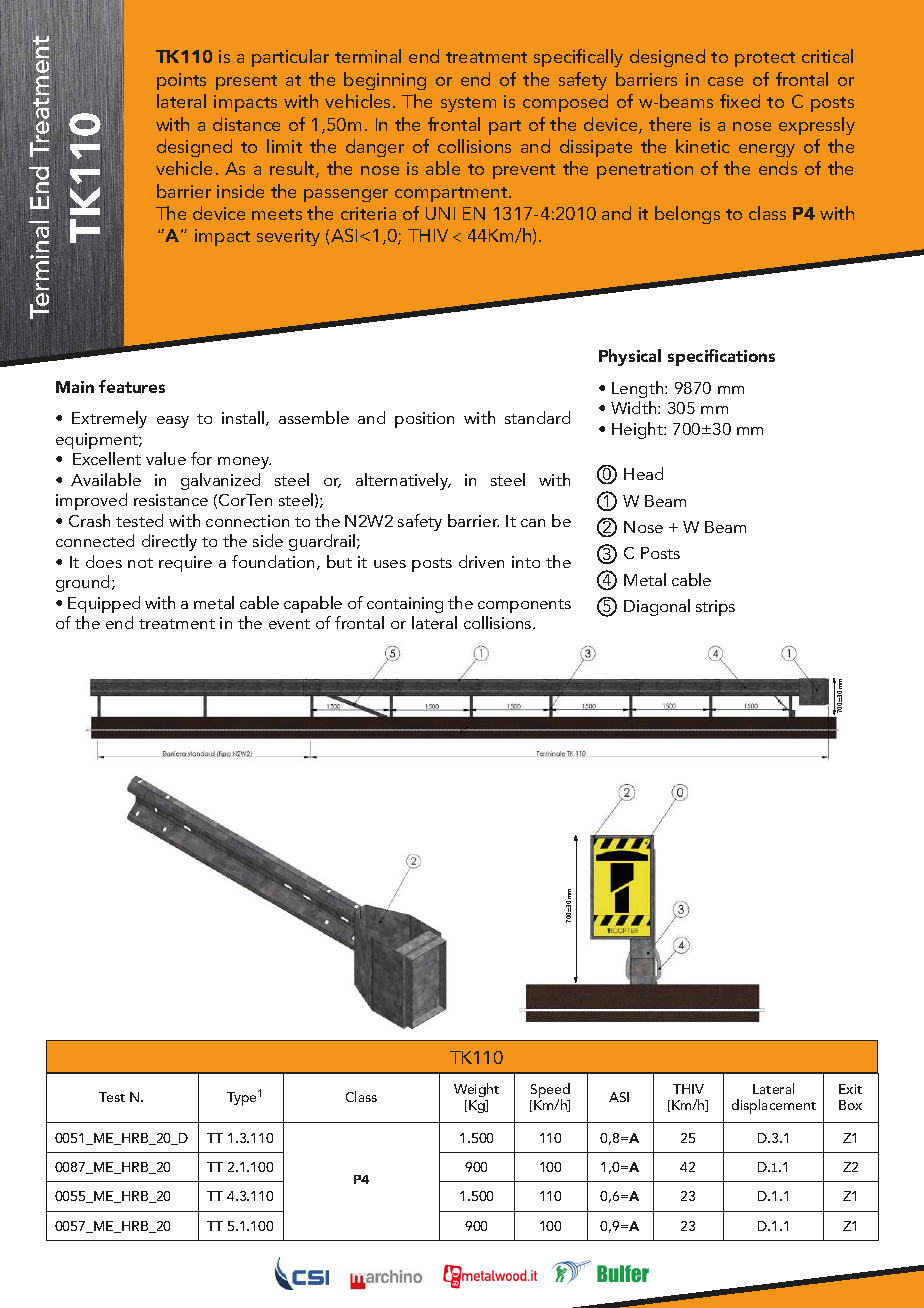 Image resolution: width=924 pixels, height=1308 pixels. What do you see at coordinates (638, 430) in the image?
I see `Height` at bounding box center [638, 430].
